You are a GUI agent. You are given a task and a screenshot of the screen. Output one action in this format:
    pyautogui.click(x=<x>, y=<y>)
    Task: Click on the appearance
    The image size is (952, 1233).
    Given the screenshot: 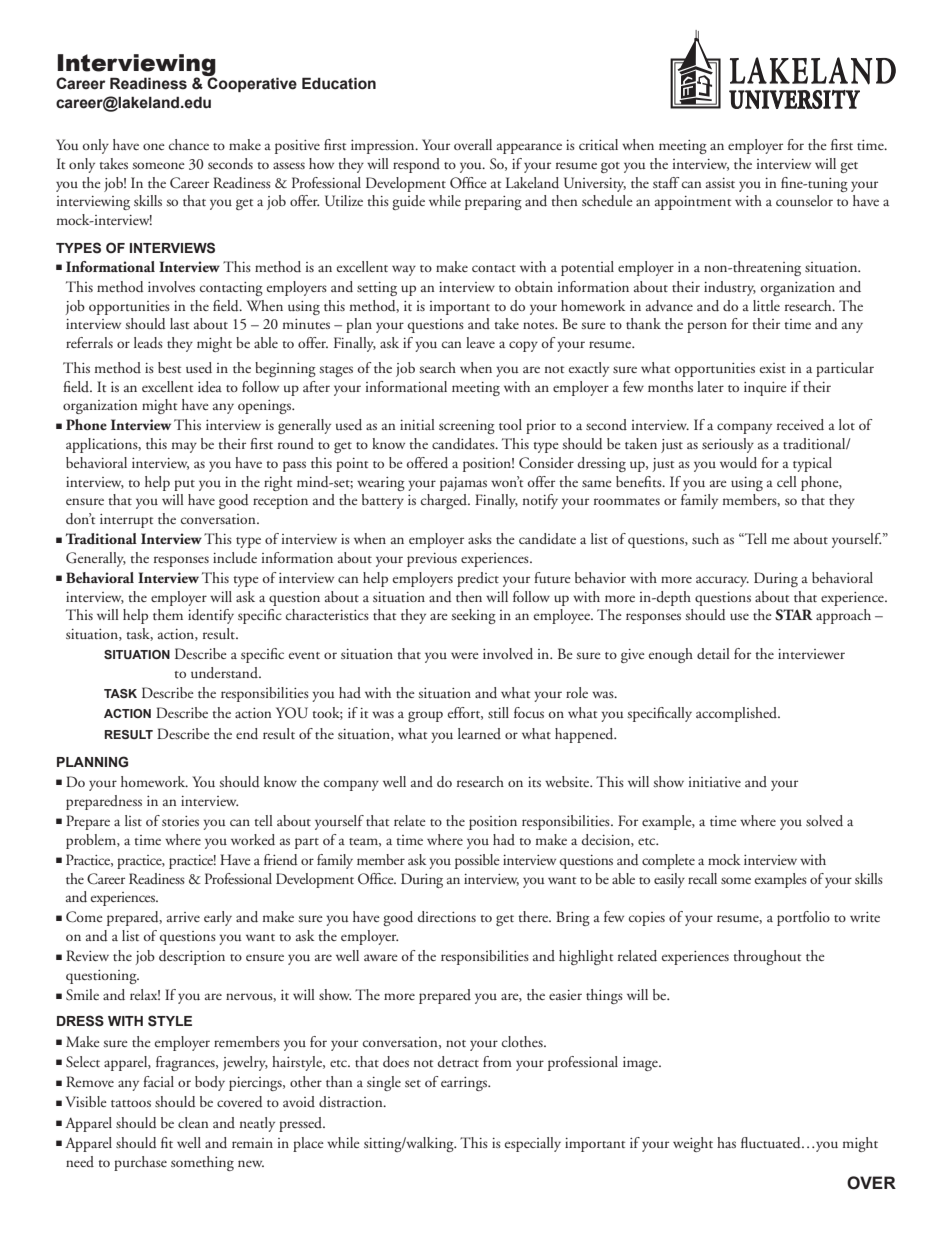 What is the action you would take?
    pyautogui.click(x=529, y=148)
